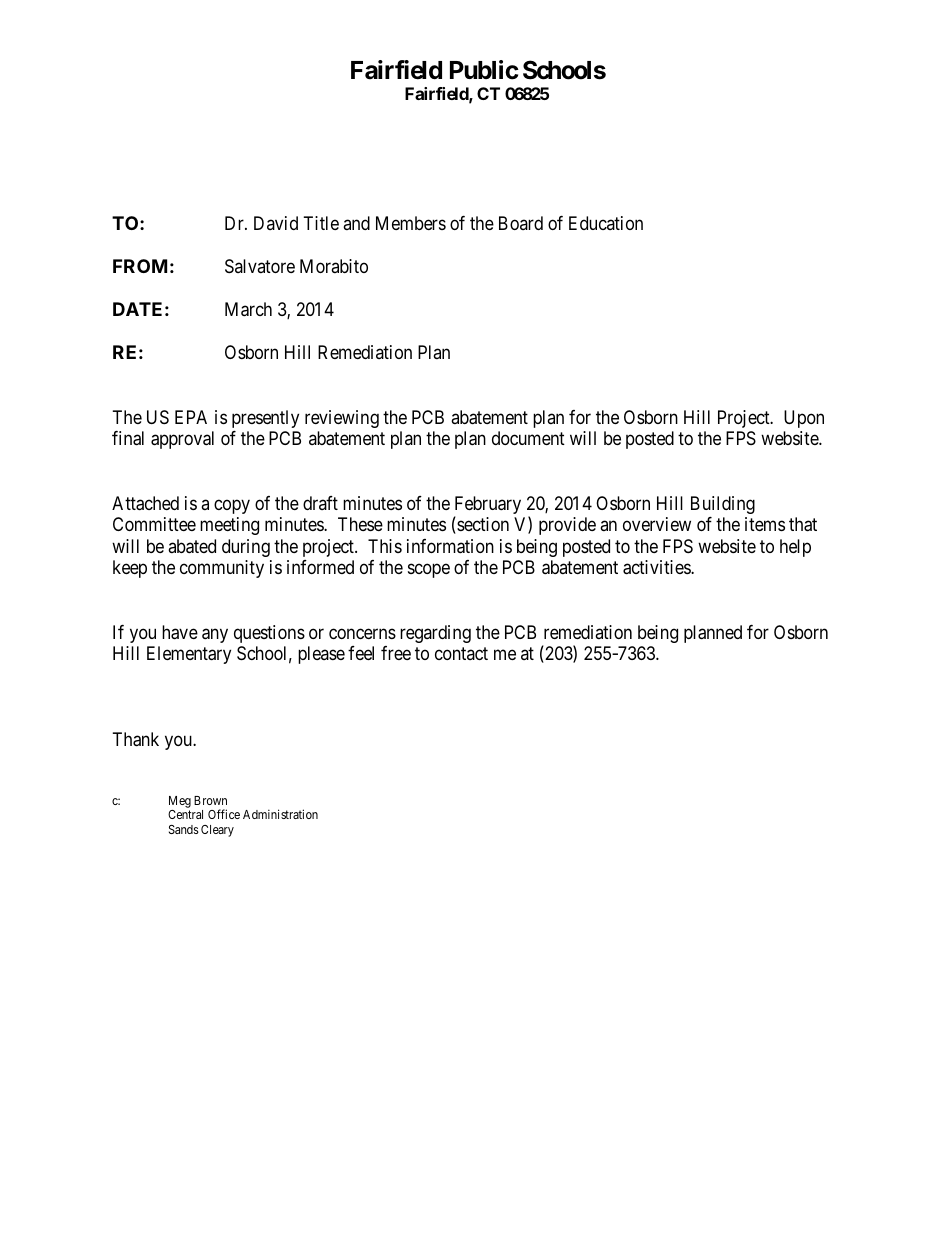 This screenshot has width=952, height=1233. Describe the element at coordinates (411, 223) in the screenshot. I see `Members` at that location.
